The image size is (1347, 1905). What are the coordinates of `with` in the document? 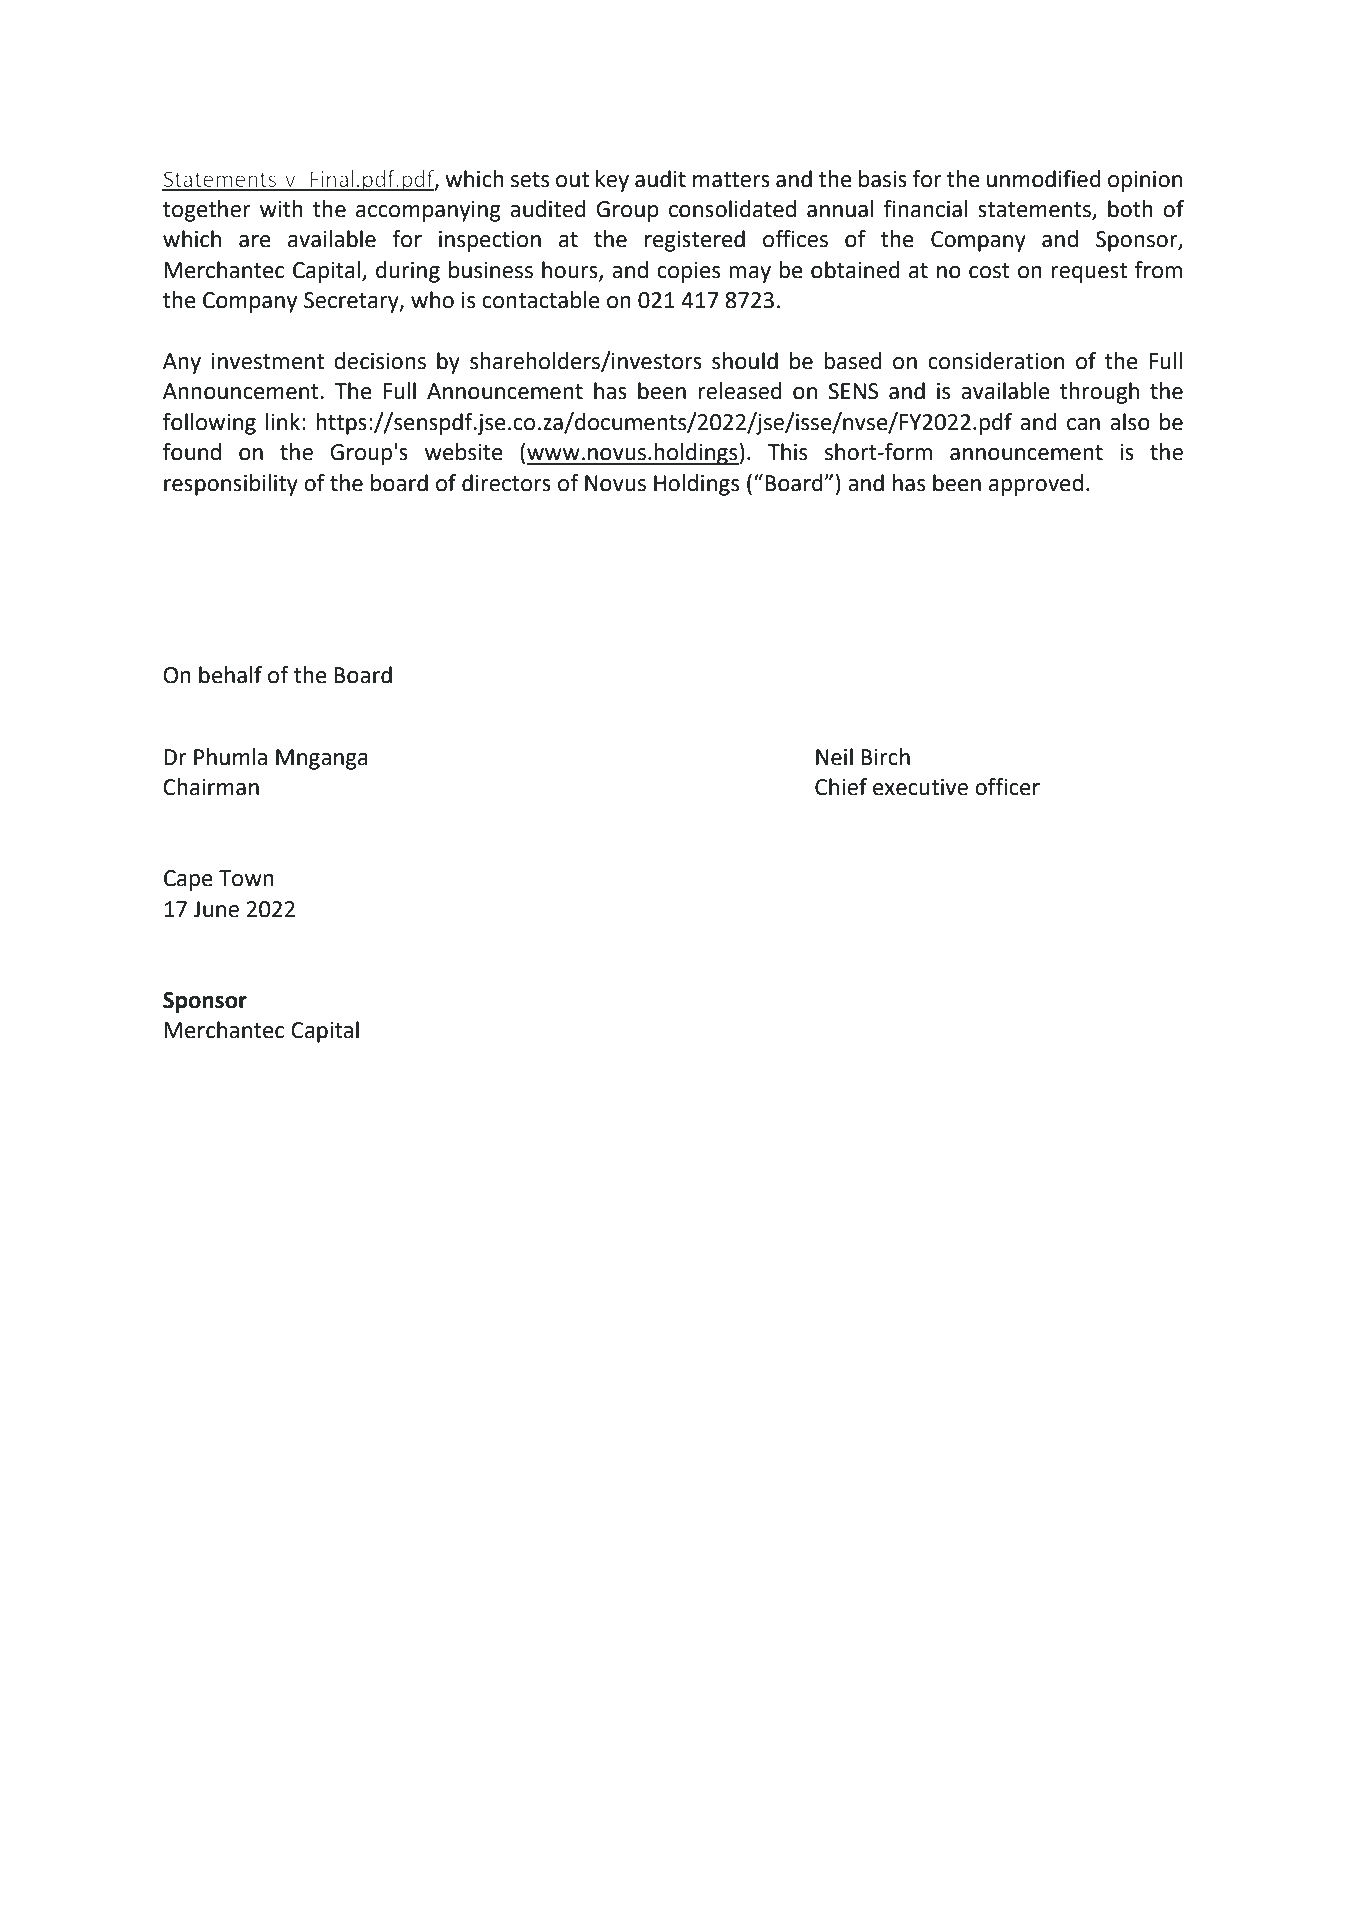 It's located at (281, 209).
